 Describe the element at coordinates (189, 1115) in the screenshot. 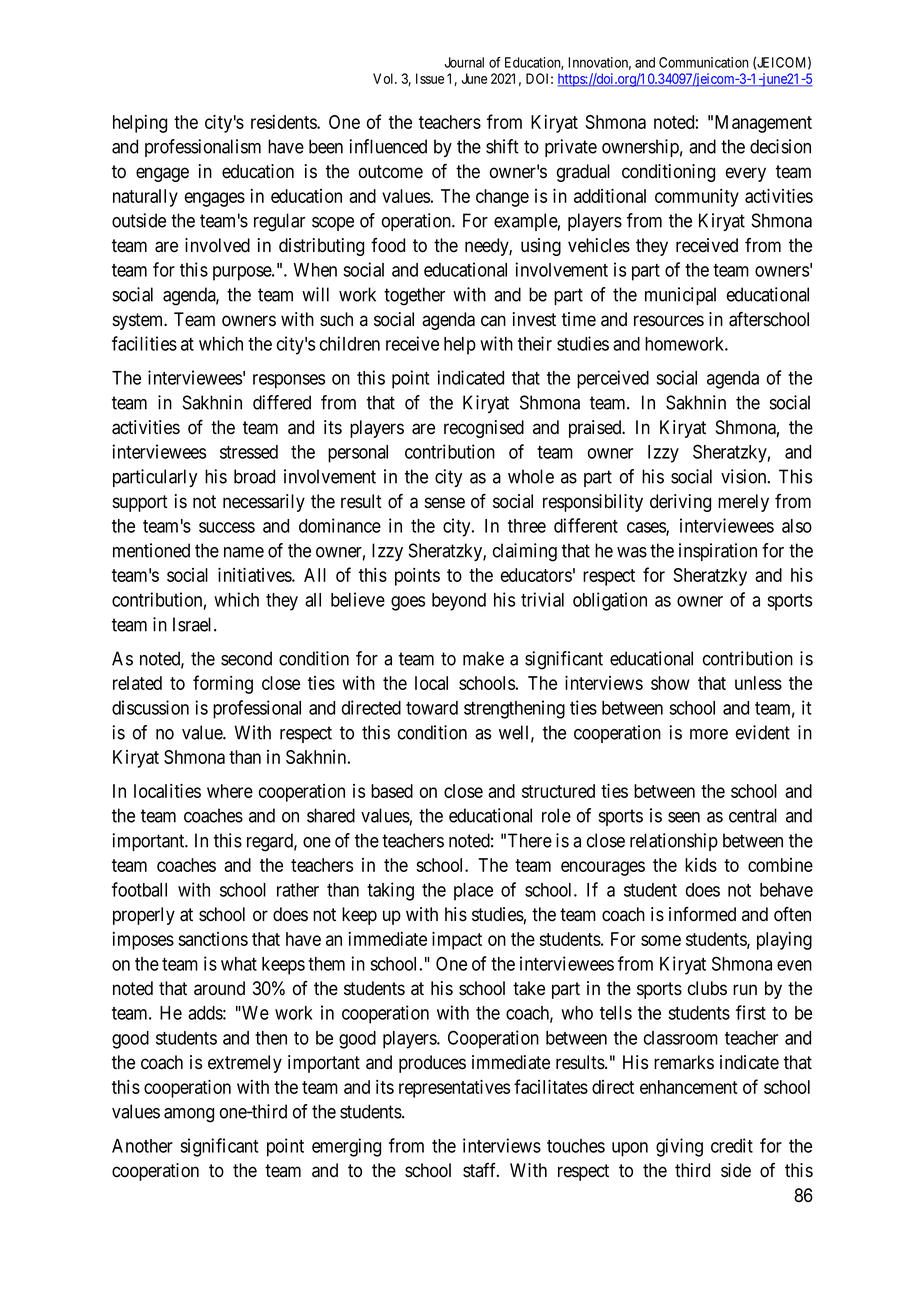

I see `among` at that location.
